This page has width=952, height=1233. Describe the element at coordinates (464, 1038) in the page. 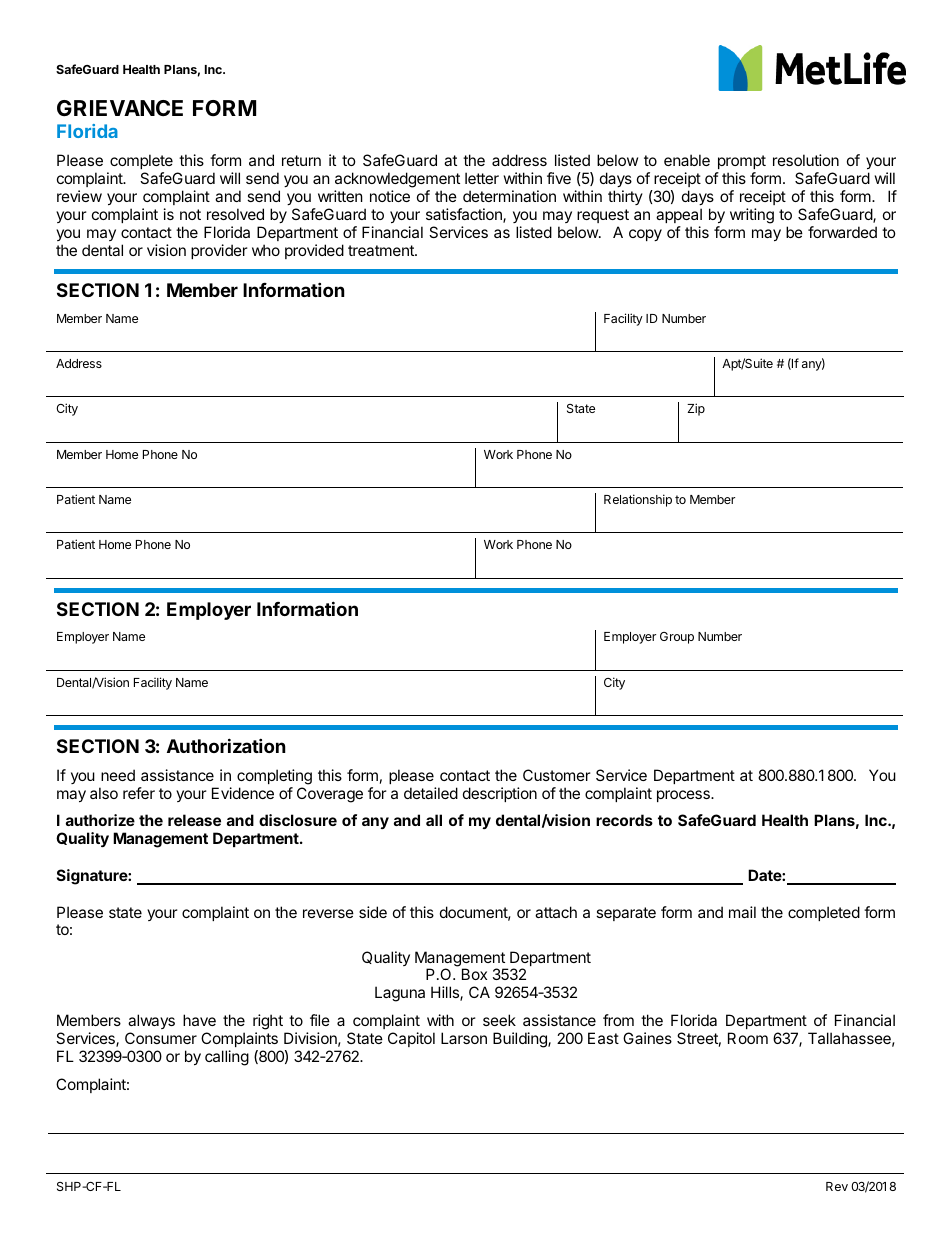

I see `Larson` at that location.
